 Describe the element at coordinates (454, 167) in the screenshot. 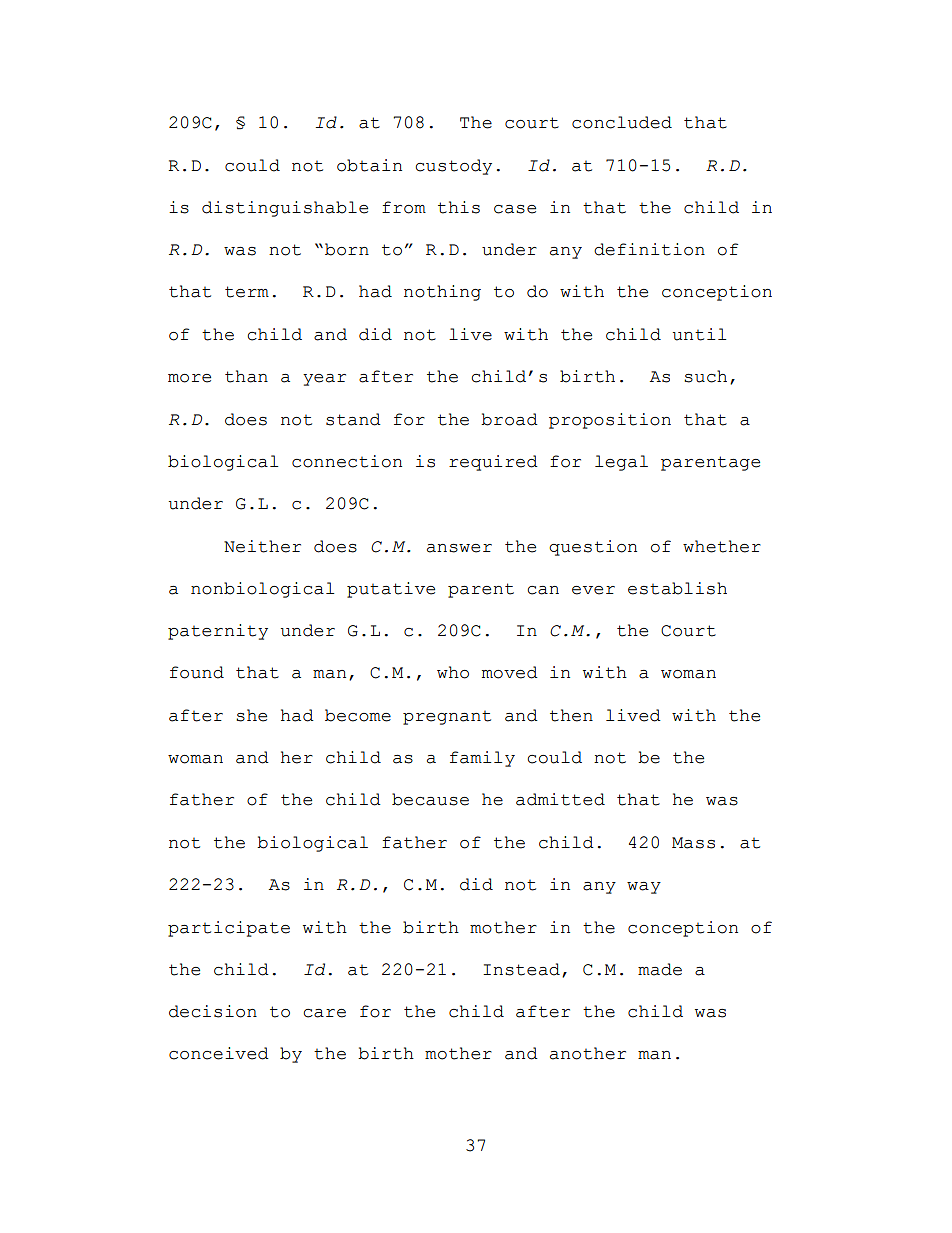

I see `custody` at that location.
